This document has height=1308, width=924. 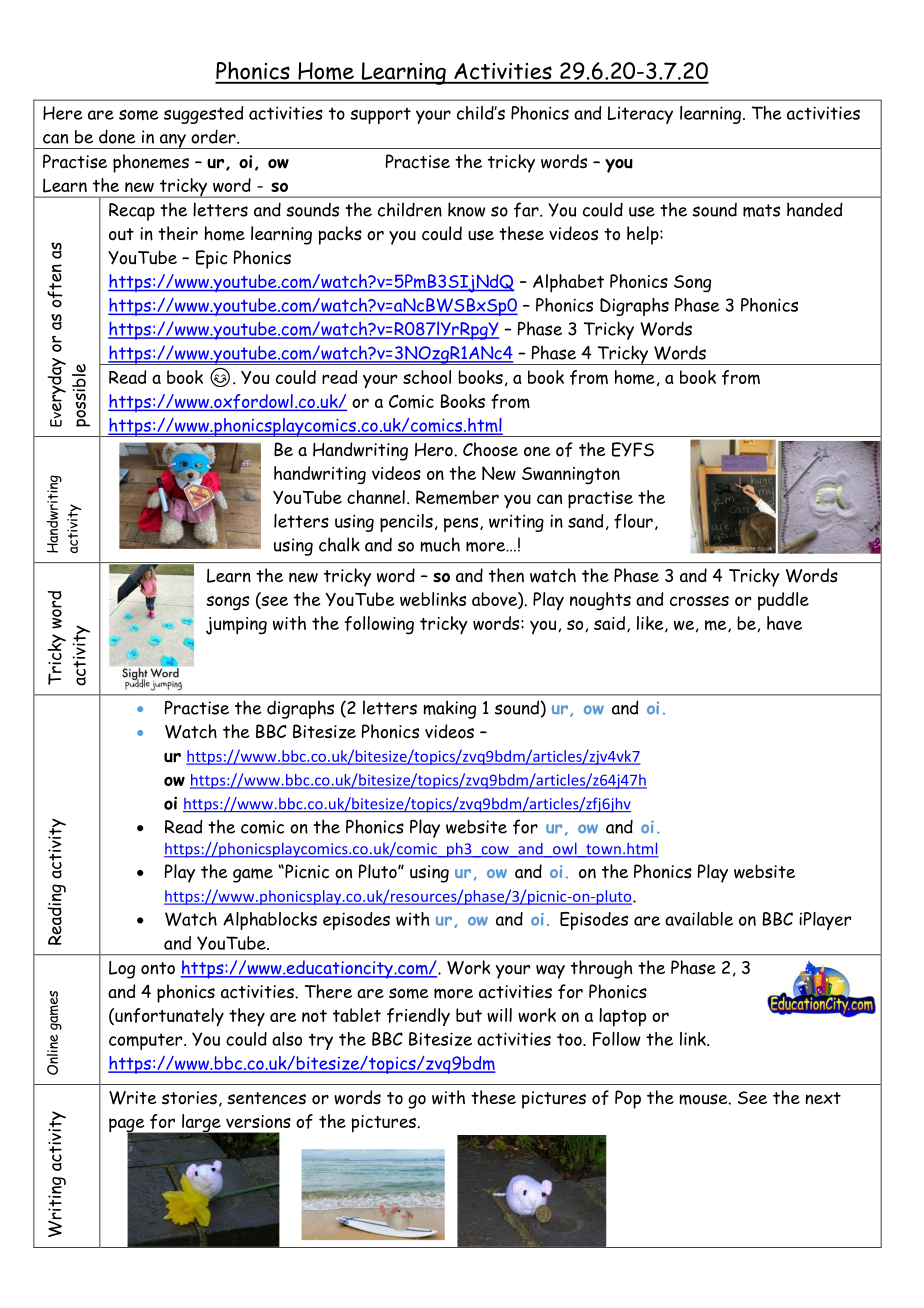 What do you see at coordinates (236, 626) in the document?
I see `jumping` at bounding box center [236, 626].
